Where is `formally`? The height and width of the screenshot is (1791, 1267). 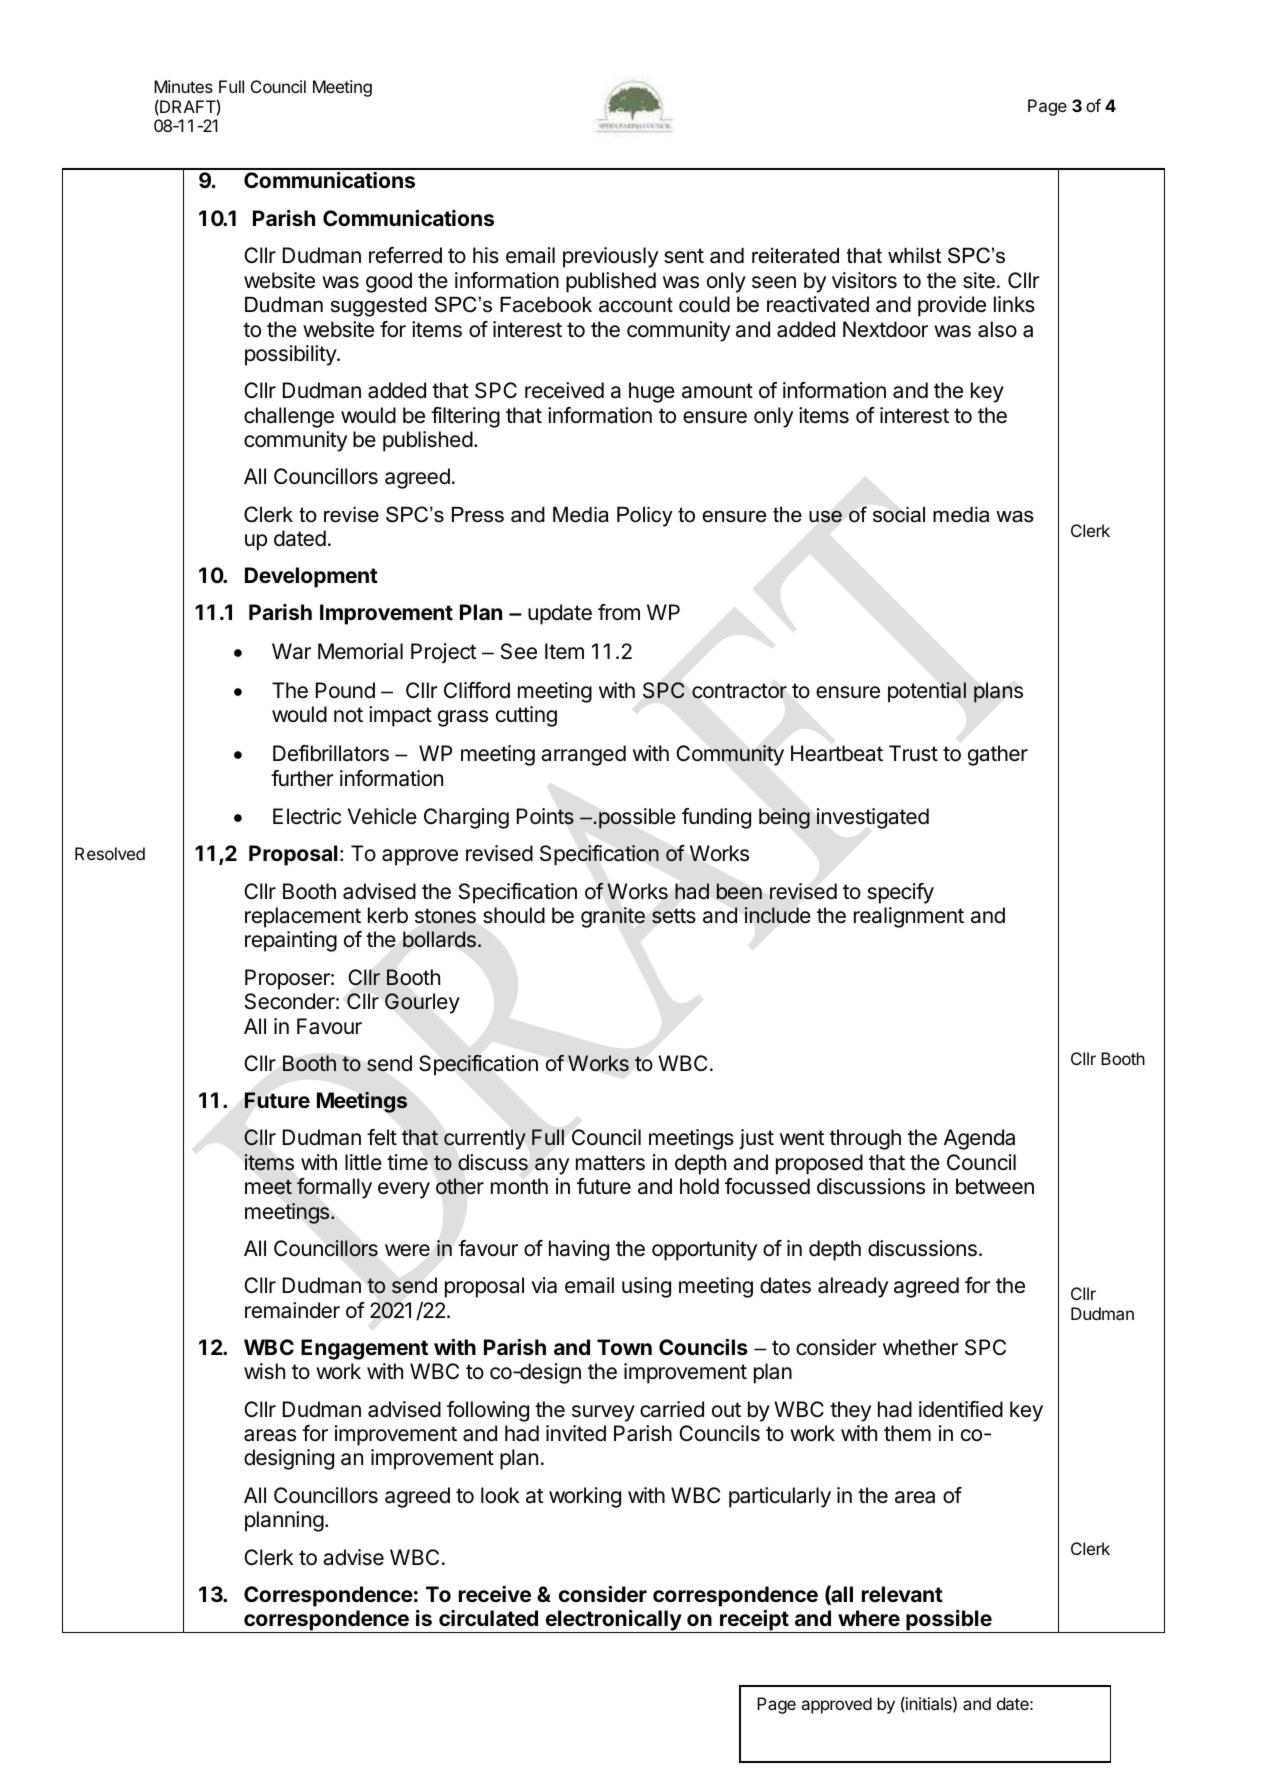 formally is located at coordinates (334, 1188).
